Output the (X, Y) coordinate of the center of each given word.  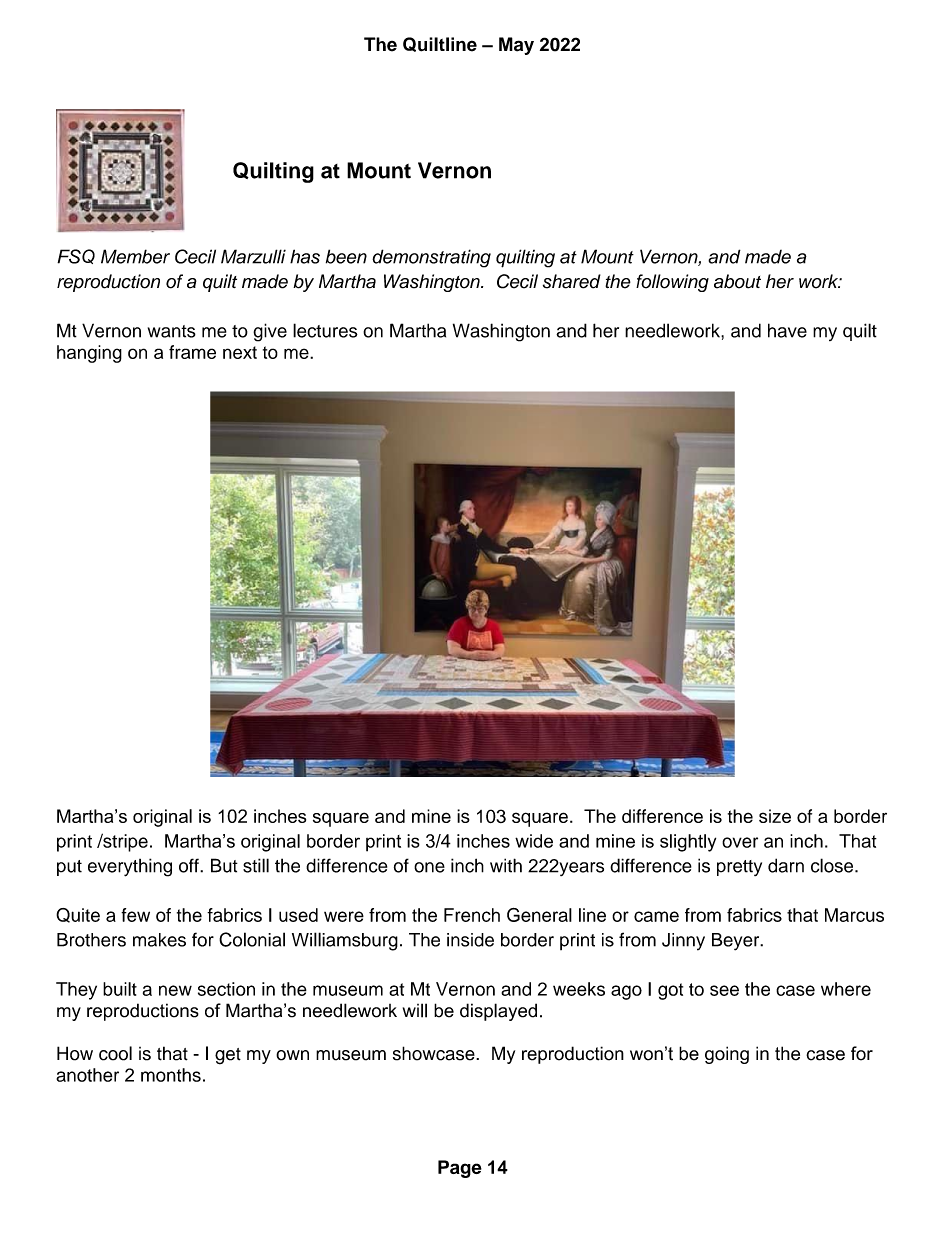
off (190, 865)
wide (534, 841)
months (171, 1075)
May (516, 46)
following (672, 283)
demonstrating (431, 258)
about (737, 281)
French (472, 915)
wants (172, 331)
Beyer (737, 942)
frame (192, 352)
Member (135, 256)
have (787, 330)
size (775, 816)
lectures (325, 330)
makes (159, 940)
